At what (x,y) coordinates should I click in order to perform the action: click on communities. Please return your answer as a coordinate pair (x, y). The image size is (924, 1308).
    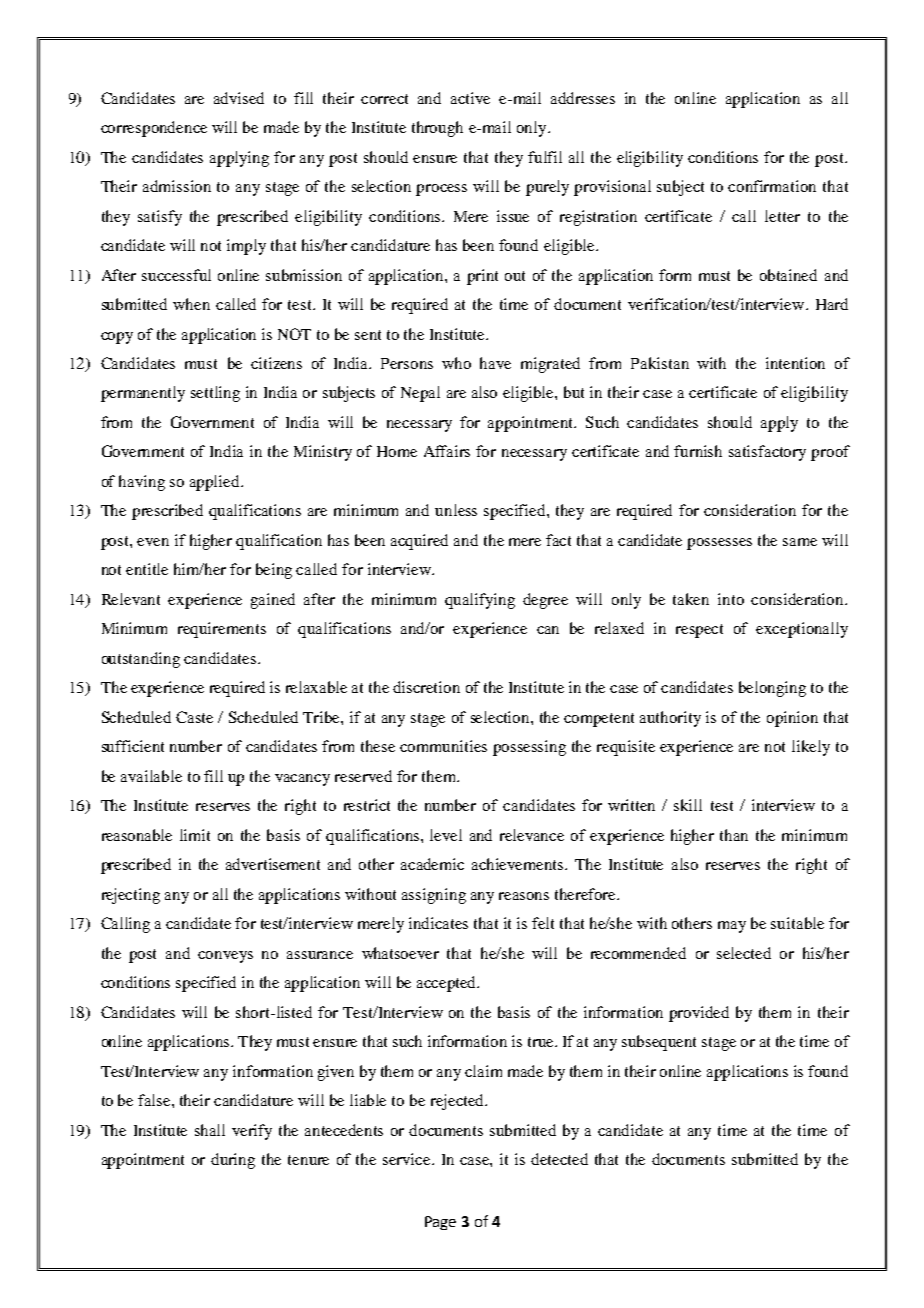
    Looking at the image, I should click on (443, 746).
